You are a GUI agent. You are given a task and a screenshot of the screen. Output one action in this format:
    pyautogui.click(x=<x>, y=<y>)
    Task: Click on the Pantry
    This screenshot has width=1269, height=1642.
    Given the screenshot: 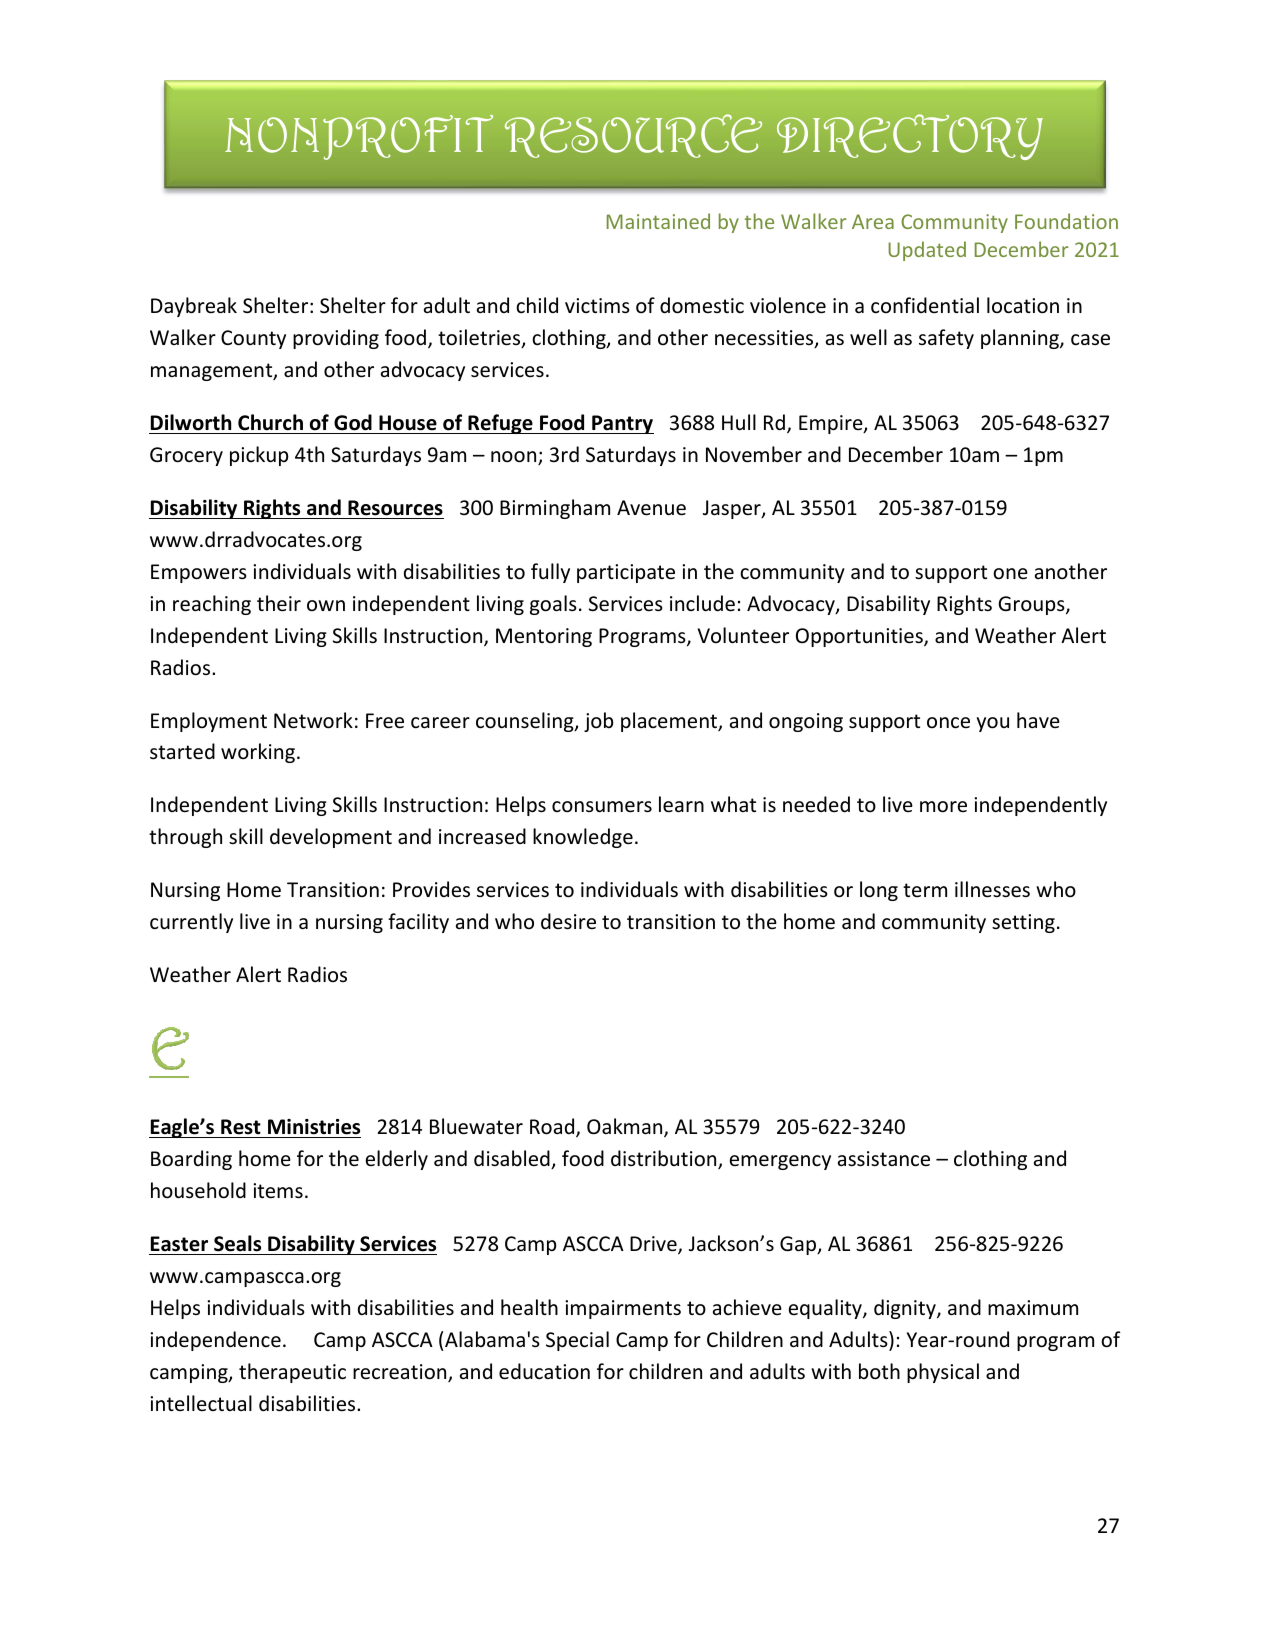 What is the action you would take?
    pyautogui.click(x=622, y=424)
